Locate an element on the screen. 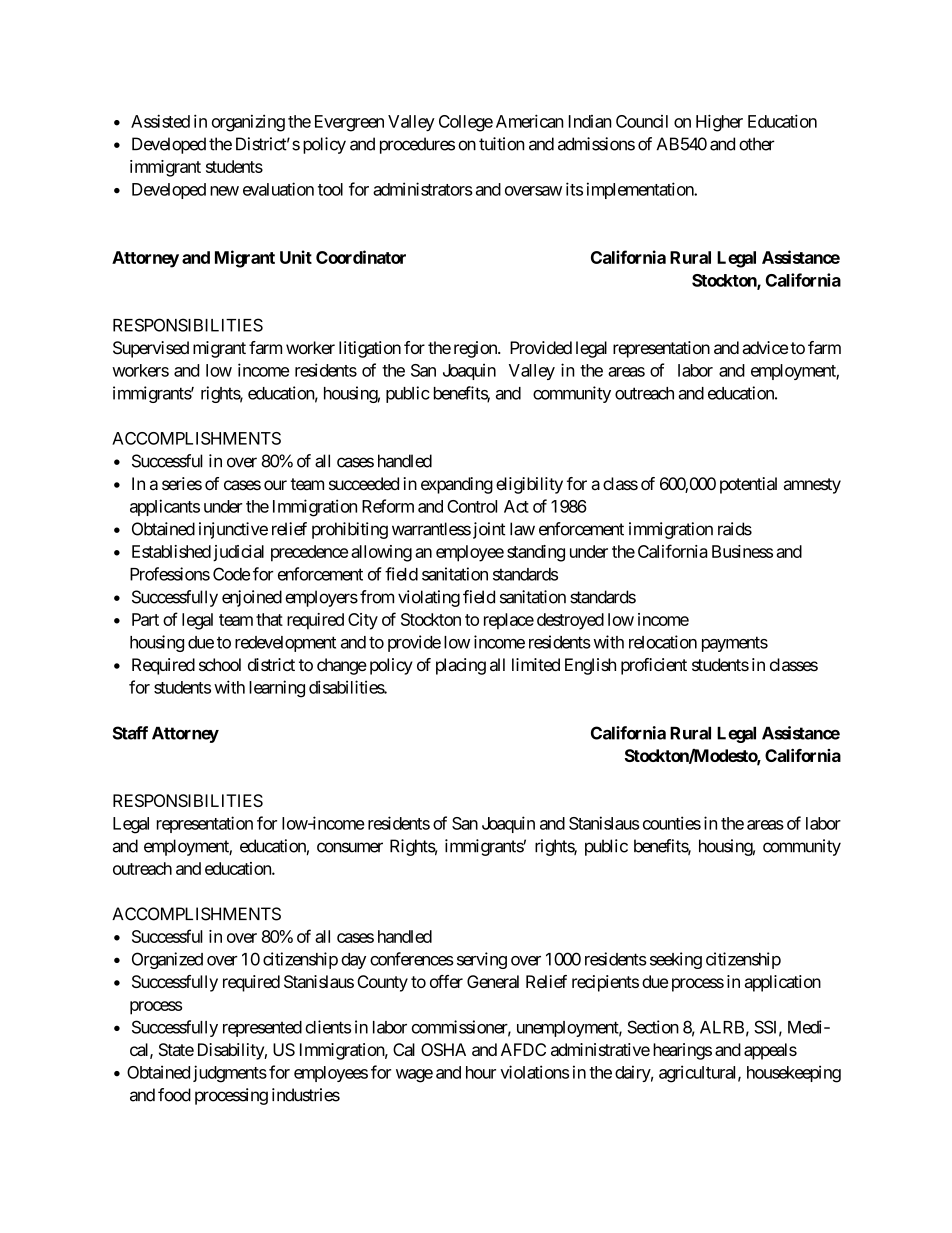 Image resolution: width=952 pixels, height=1233 pixels. violating is located at coordinates (429, 598).
